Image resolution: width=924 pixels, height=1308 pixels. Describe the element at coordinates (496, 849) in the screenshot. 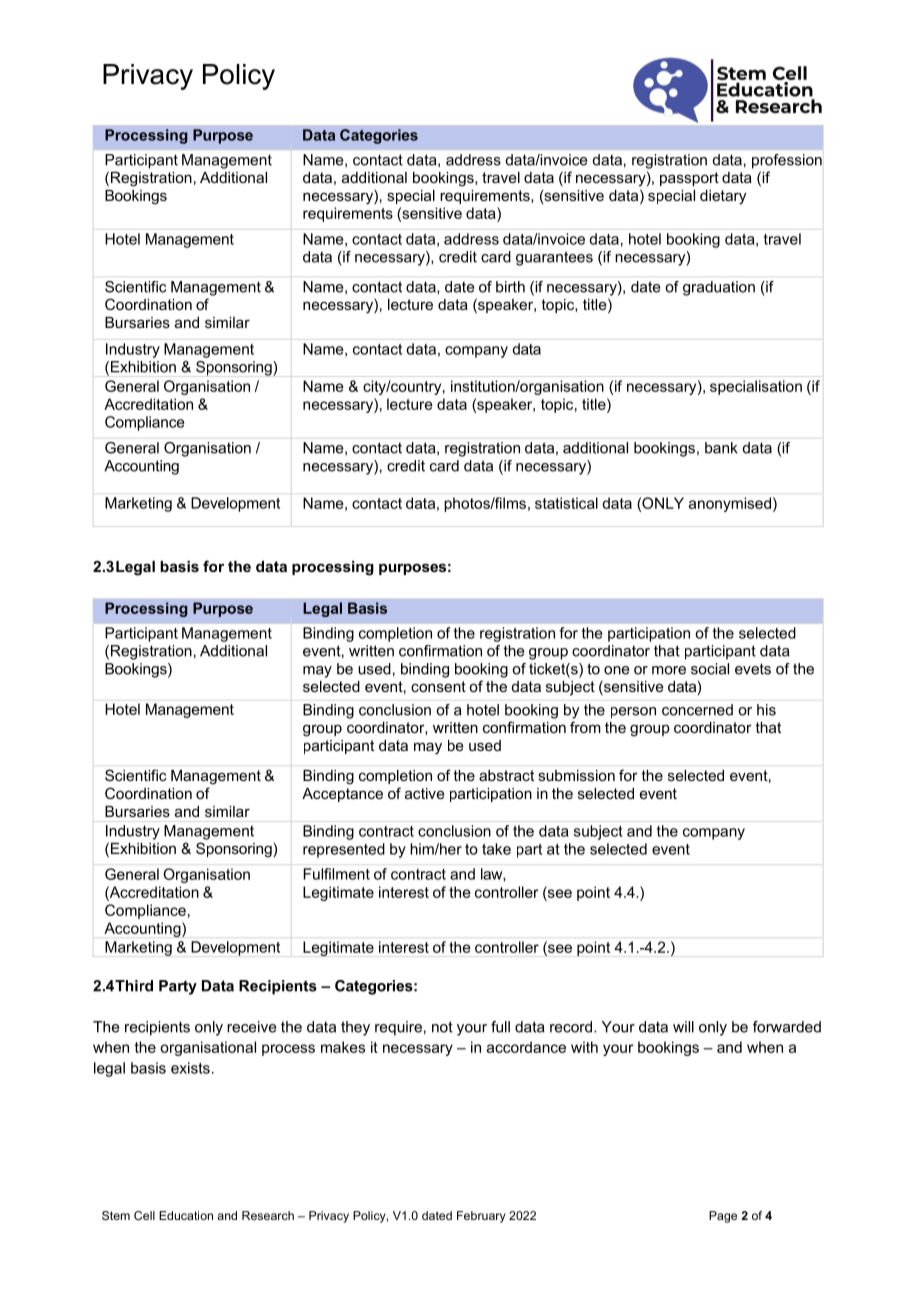

I see `take` at that location.
